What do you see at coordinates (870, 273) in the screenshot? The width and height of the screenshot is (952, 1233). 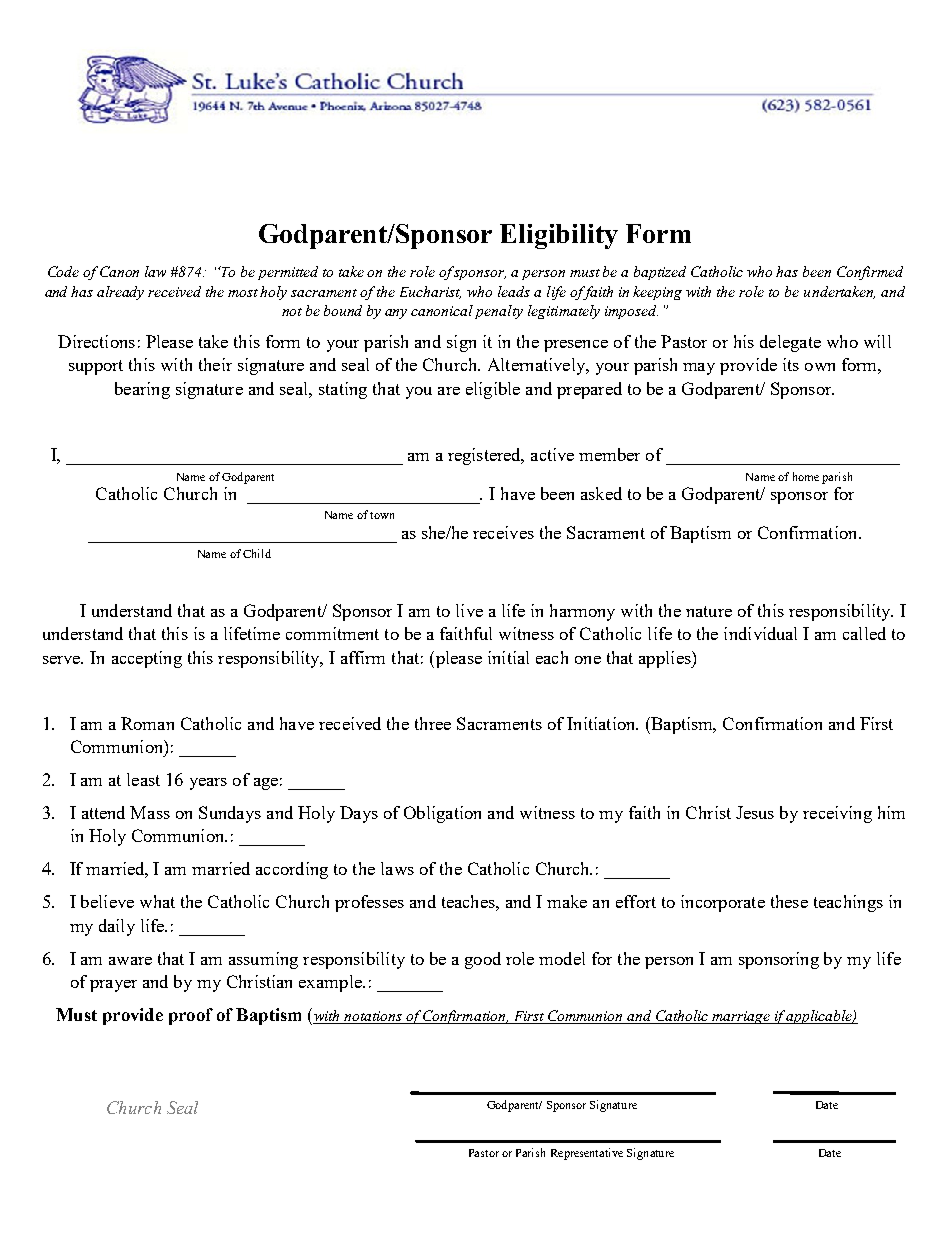 I see `Confirmed` at bounding box center [870, 273].
